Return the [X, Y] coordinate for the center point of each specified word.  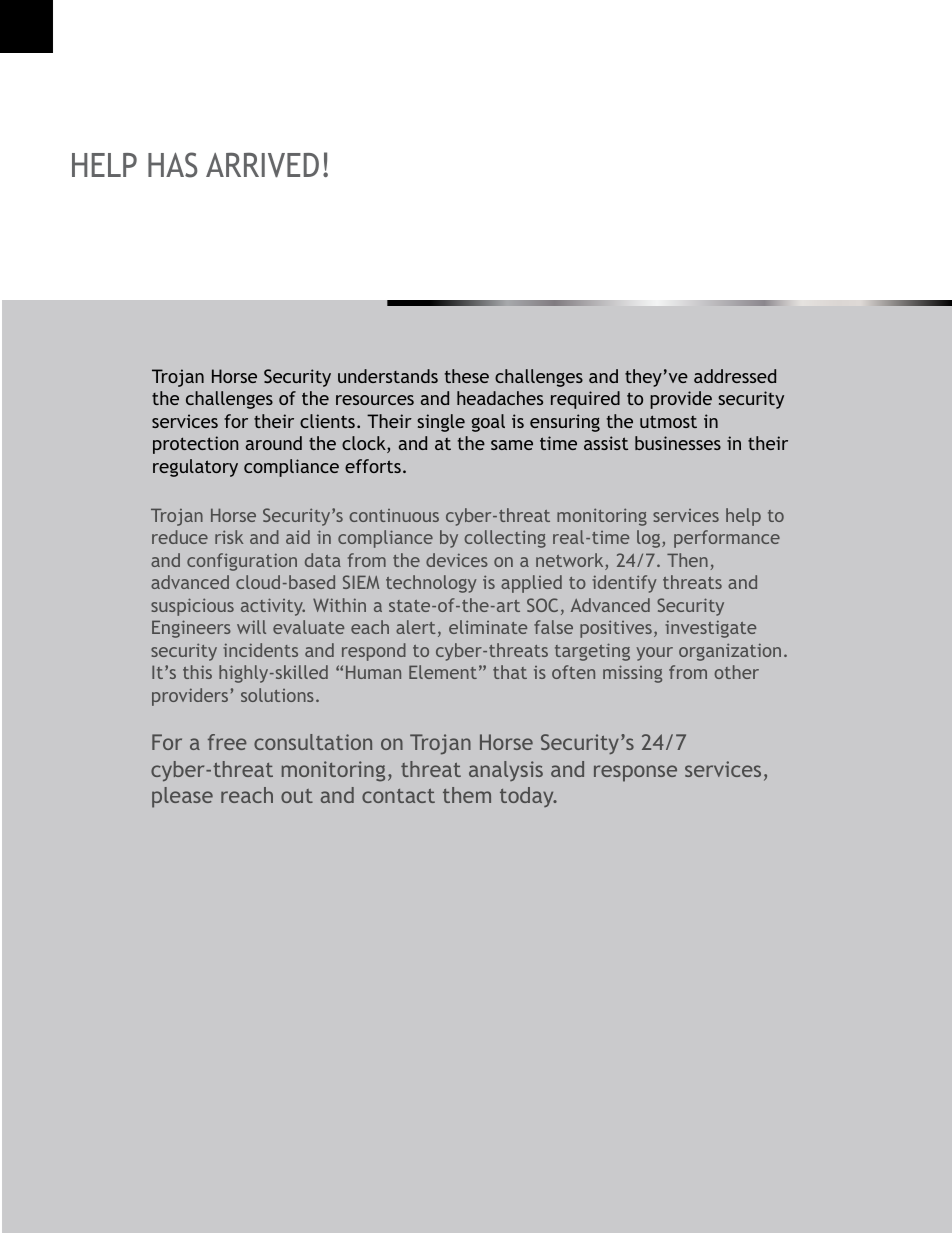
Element [443, 672]
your [654, 654]
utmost [668, 421]
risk [229, 537]
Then [687, 560]
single [441, 423]
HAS [173, 165]
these [467, 376]
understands [388, 376]
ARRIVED [262, 165]
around [274, 443]
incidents [260, 650]
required [585, 400]
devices [457, 560]
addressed [735, 376]
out [297, 796]
